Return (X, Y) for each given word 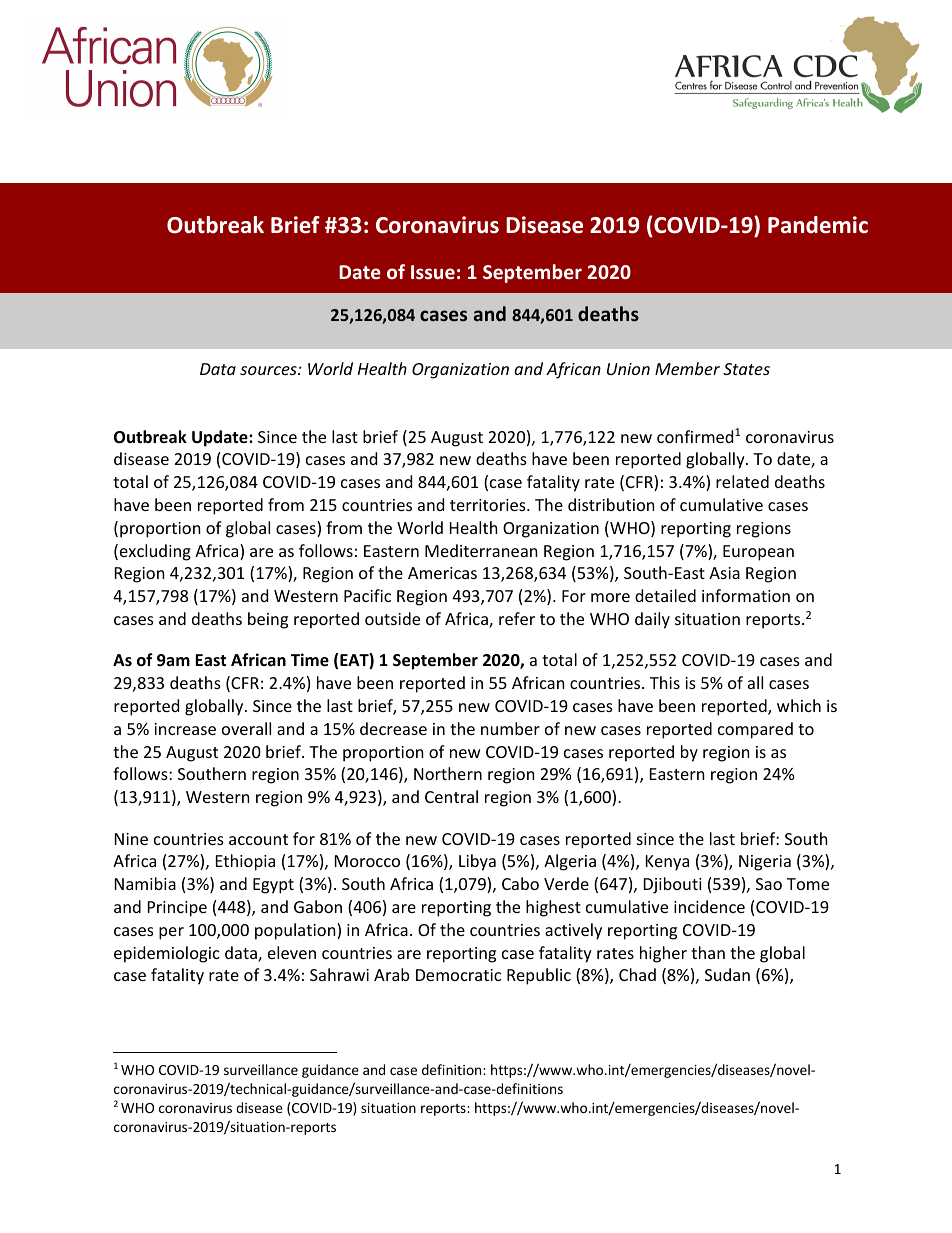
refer (517, 618)
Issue (433, 272)
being (268, 620)
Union (628, 369)
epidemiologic (167, 954)
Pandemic (818, 225)
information (746, 595)
